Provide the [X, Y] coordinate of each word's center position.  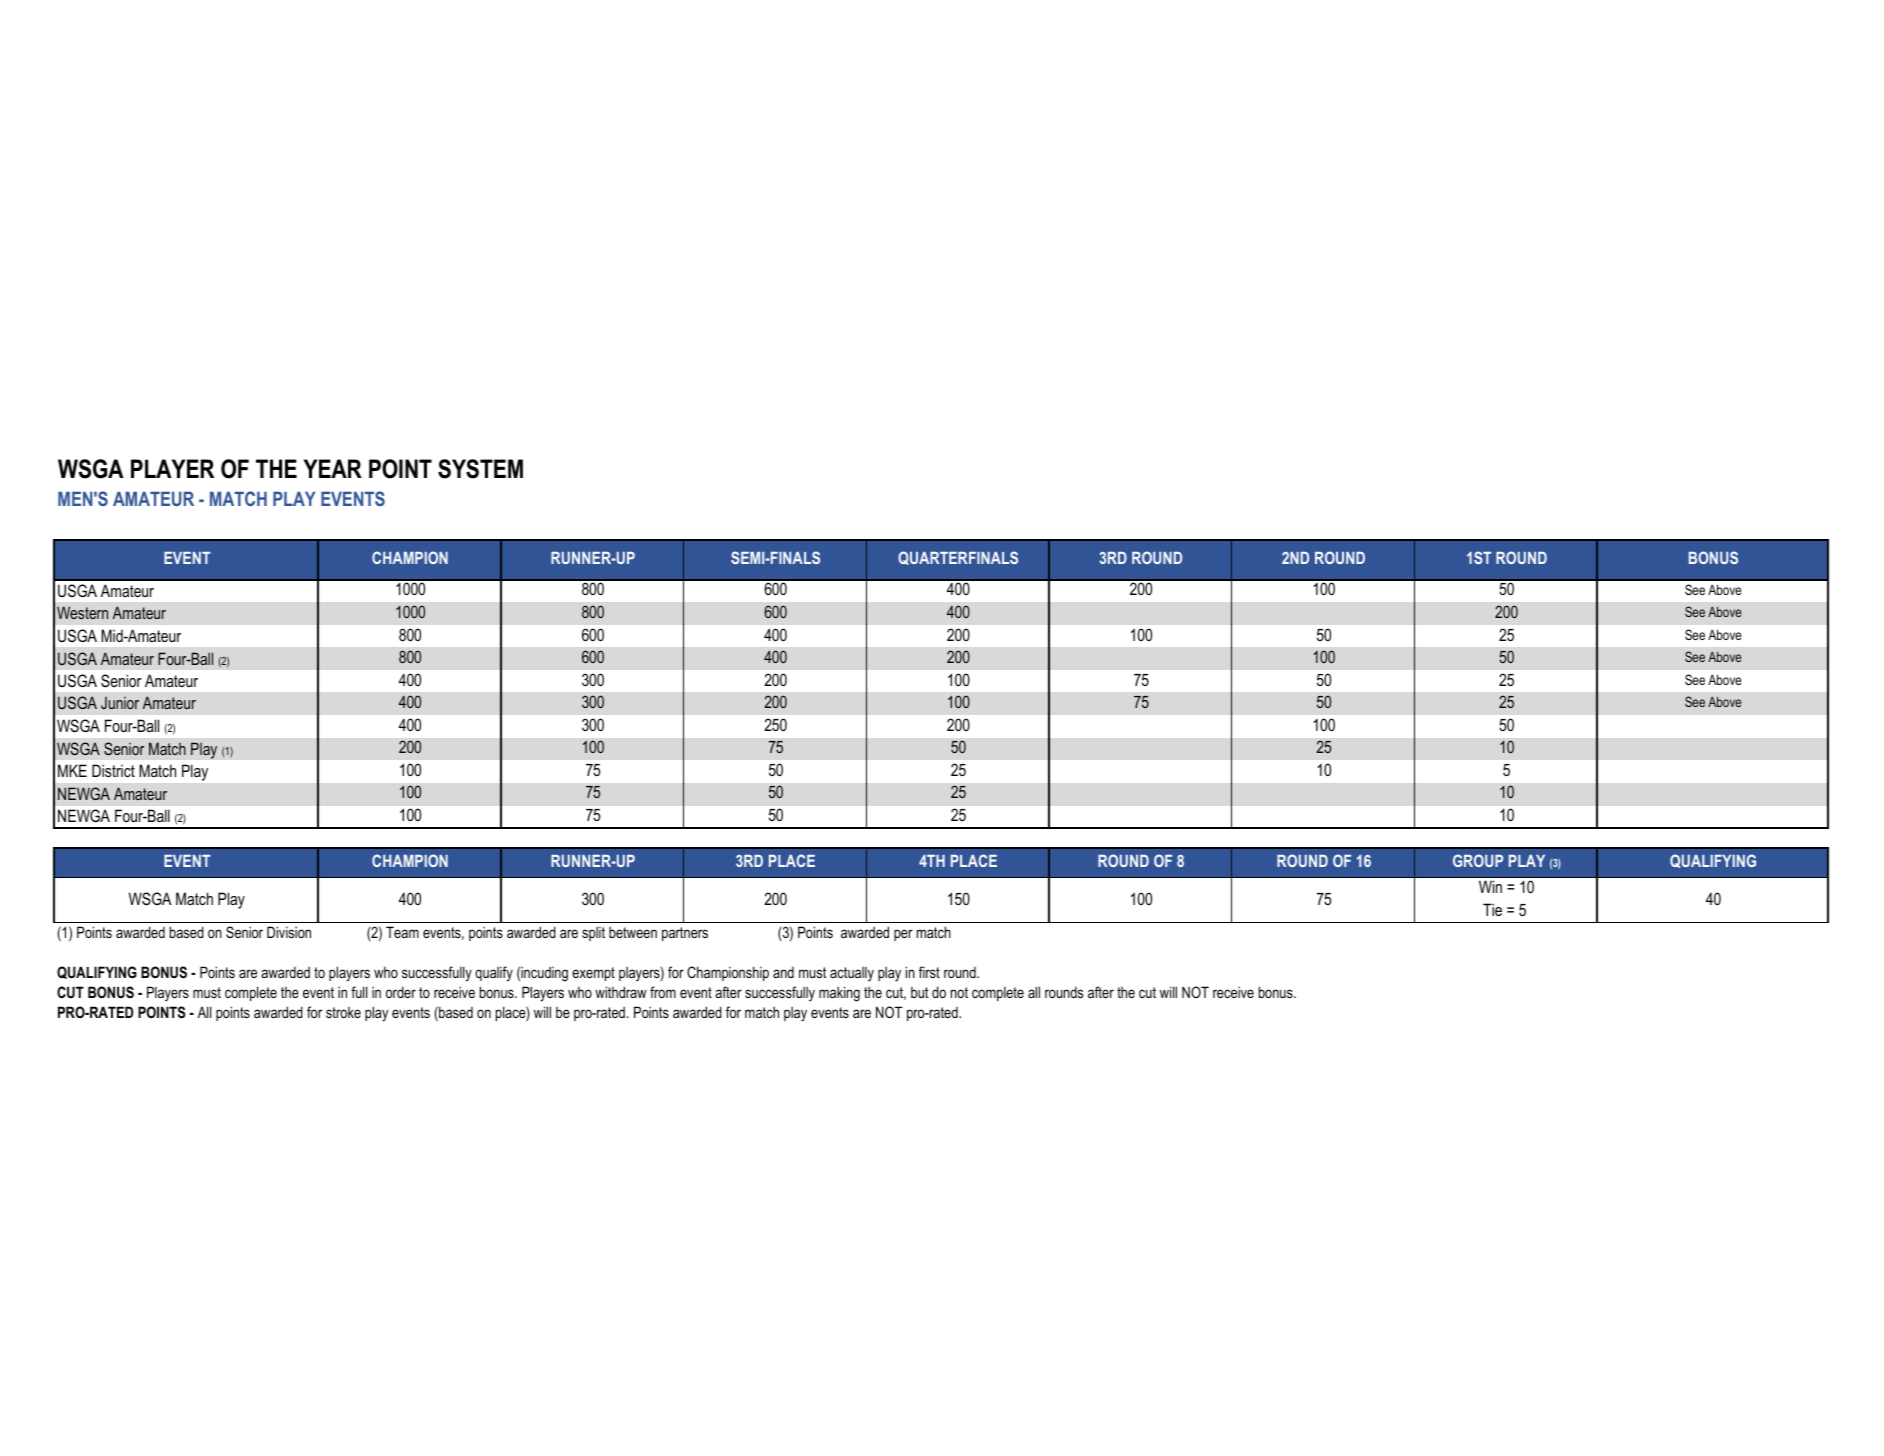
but [920, 992]
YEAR [333, 468]
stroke [343, 1012]
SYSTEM [480, 469]
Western [82, 612]
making [839, 994]
